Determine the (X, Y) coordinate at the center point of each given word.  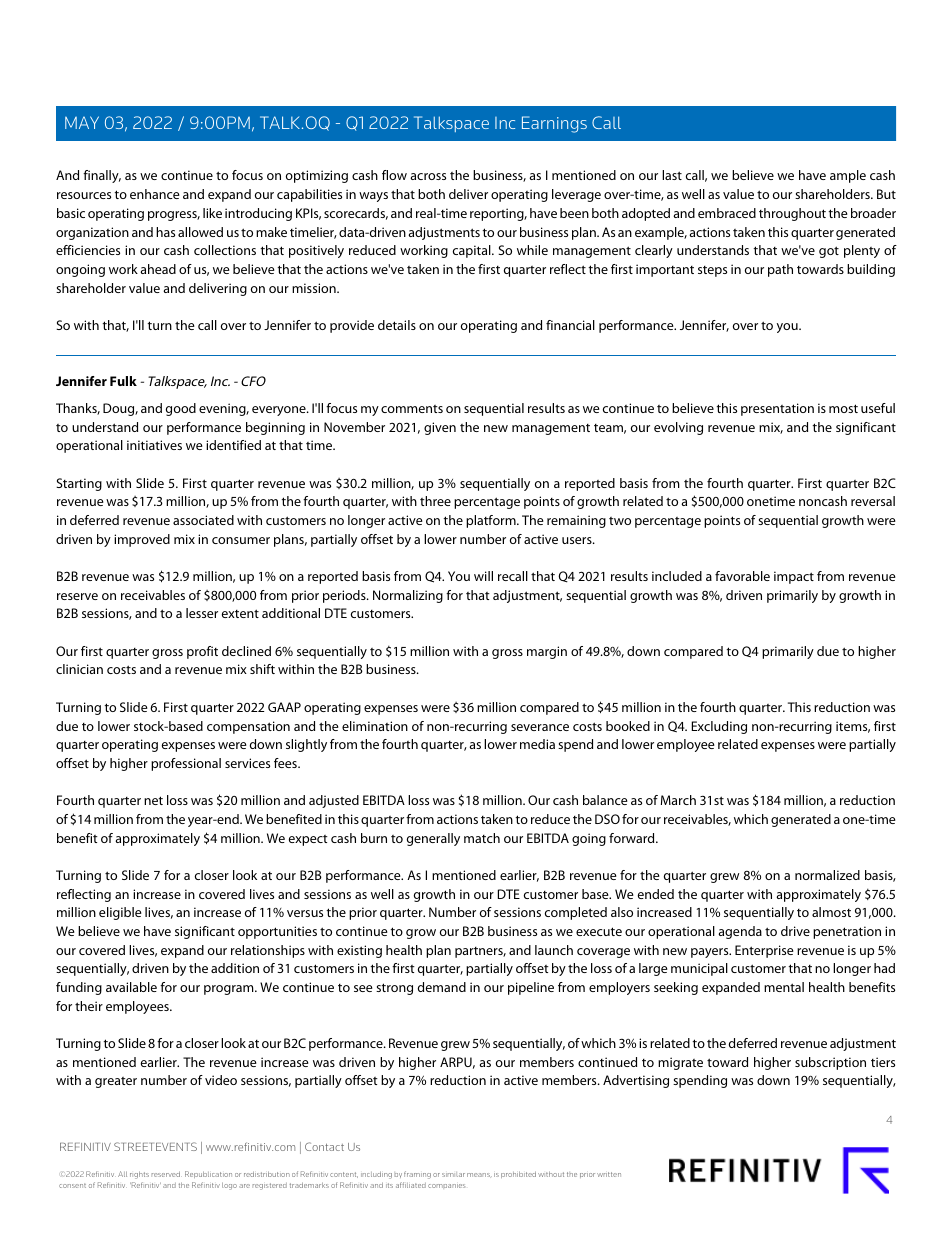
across (428, 176)
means (479, 1175)
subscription (830, 1063)
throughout (792, 214)
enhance (155, 194)
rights (139, 1175)
